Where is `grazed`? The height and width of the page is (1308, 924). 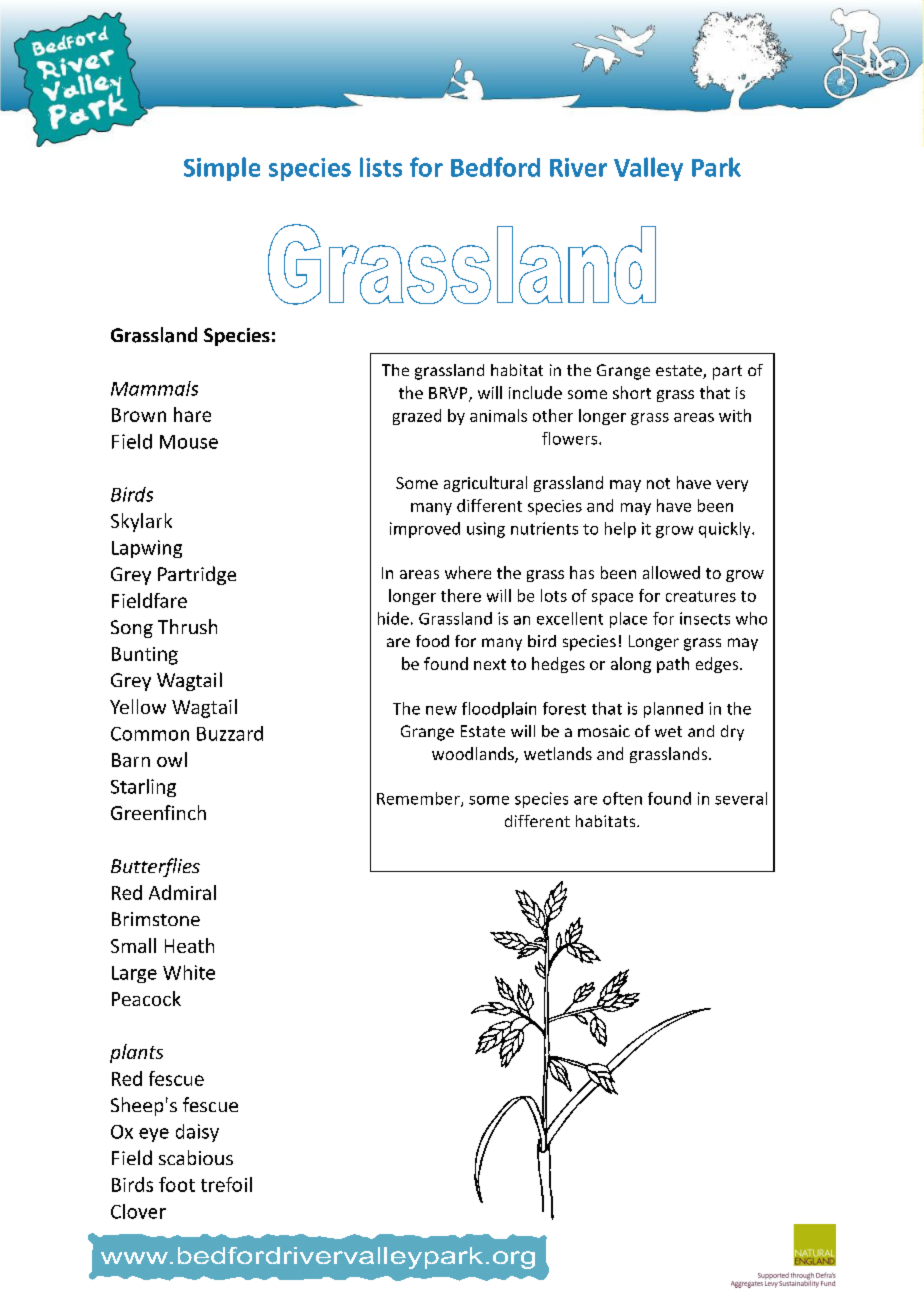 grazed is located at coordinates (417, 417).
